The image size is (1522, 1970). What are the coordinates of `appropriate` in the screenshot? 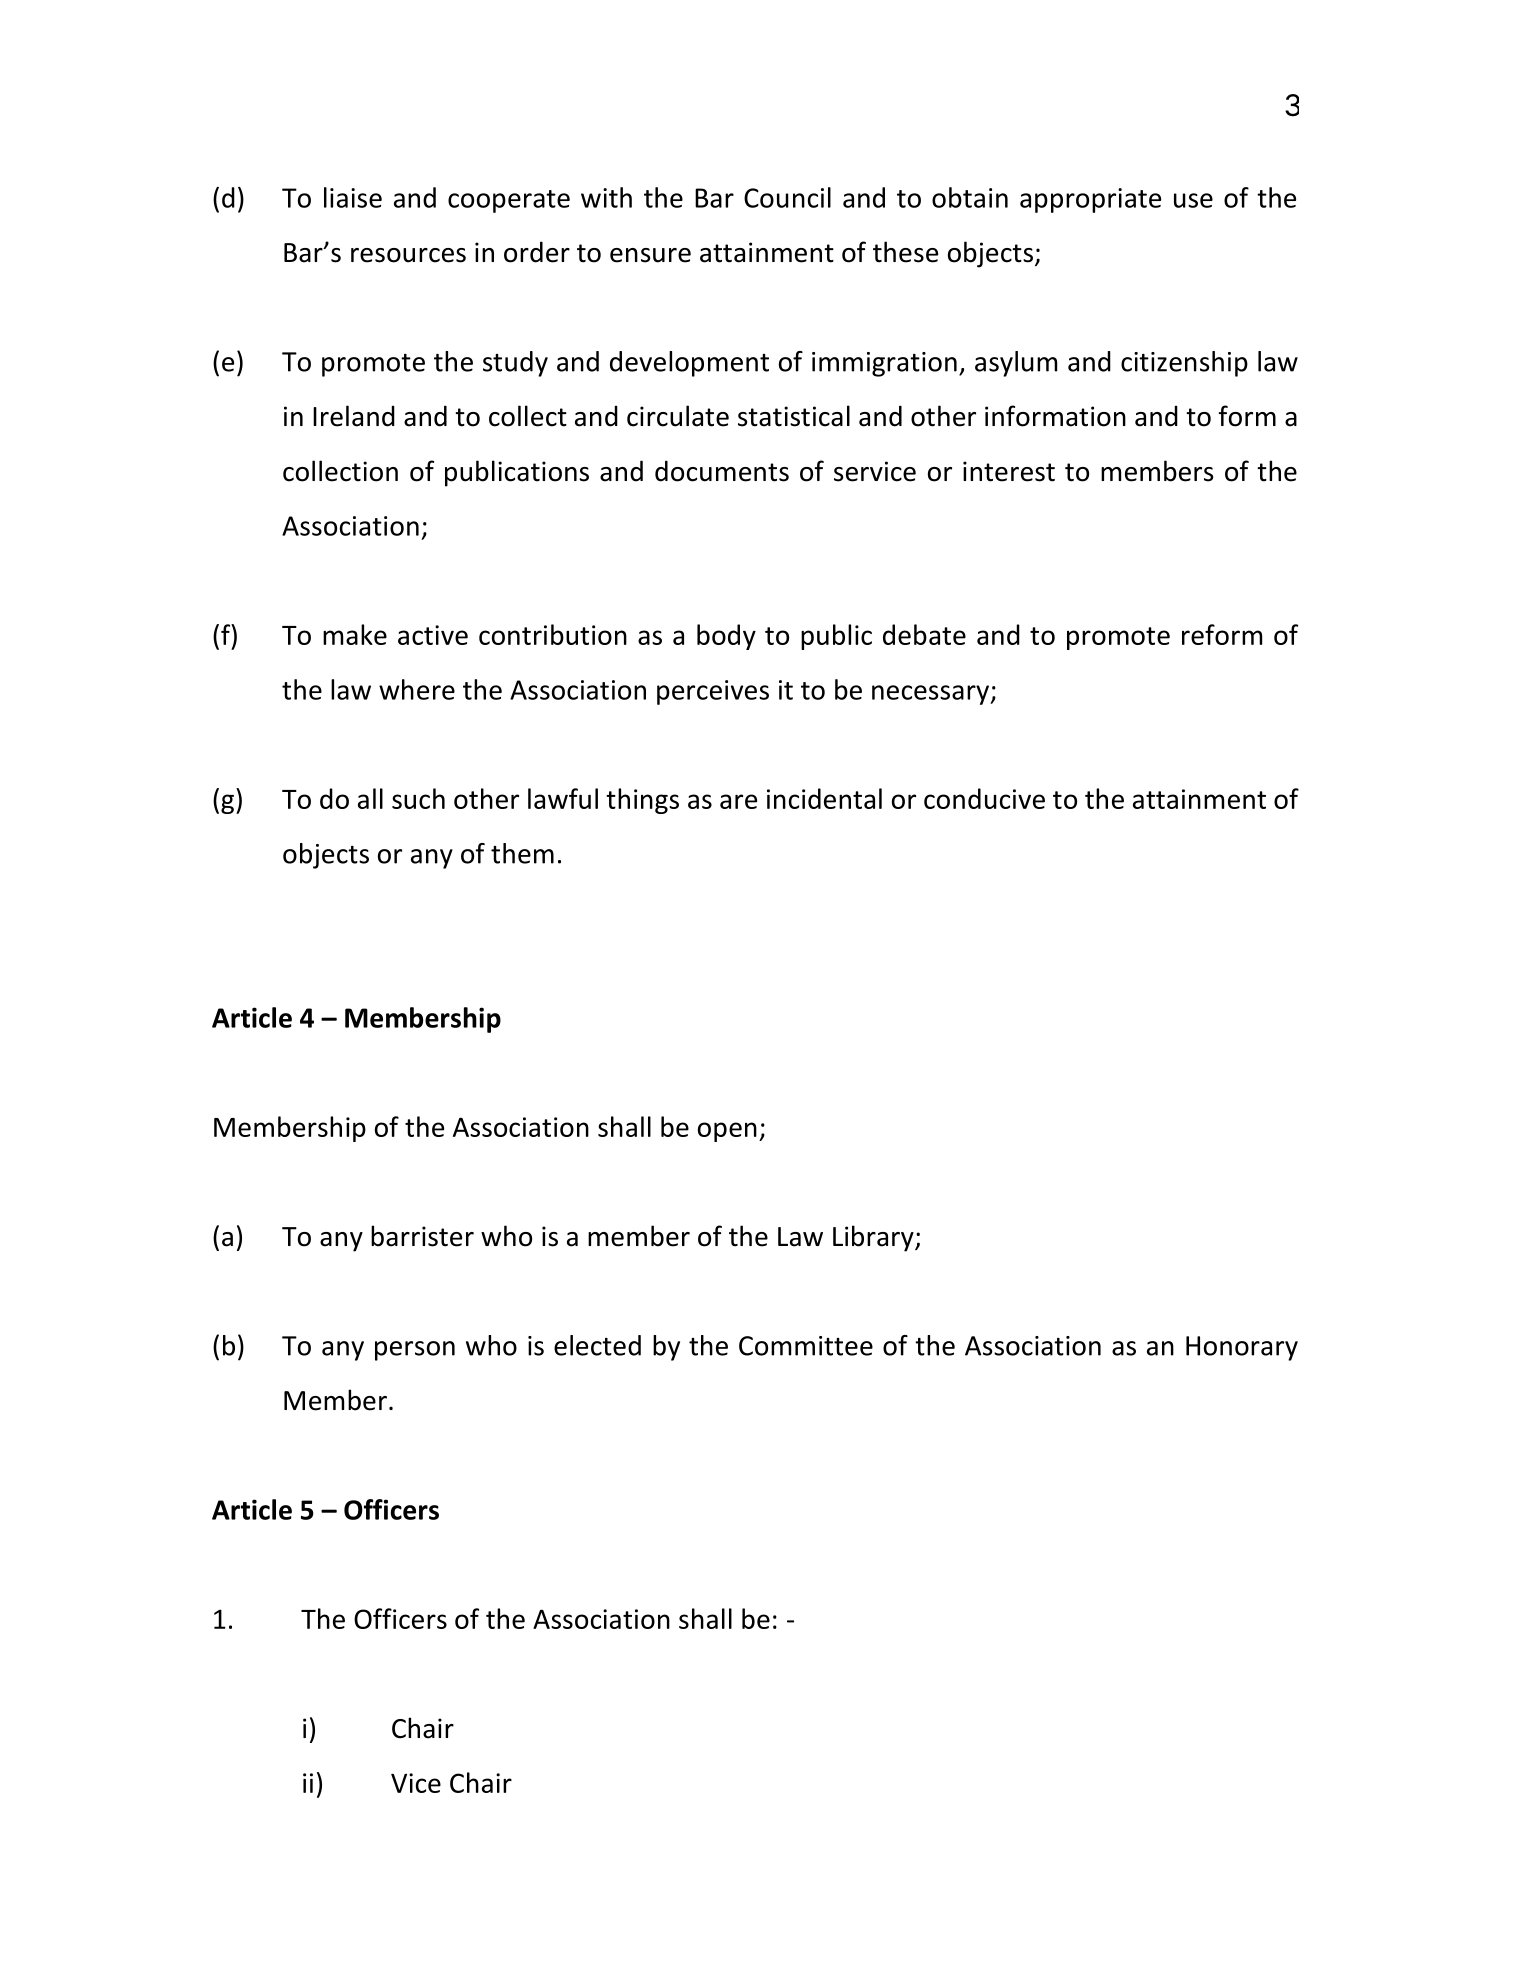 It's located at (1090, 200).
